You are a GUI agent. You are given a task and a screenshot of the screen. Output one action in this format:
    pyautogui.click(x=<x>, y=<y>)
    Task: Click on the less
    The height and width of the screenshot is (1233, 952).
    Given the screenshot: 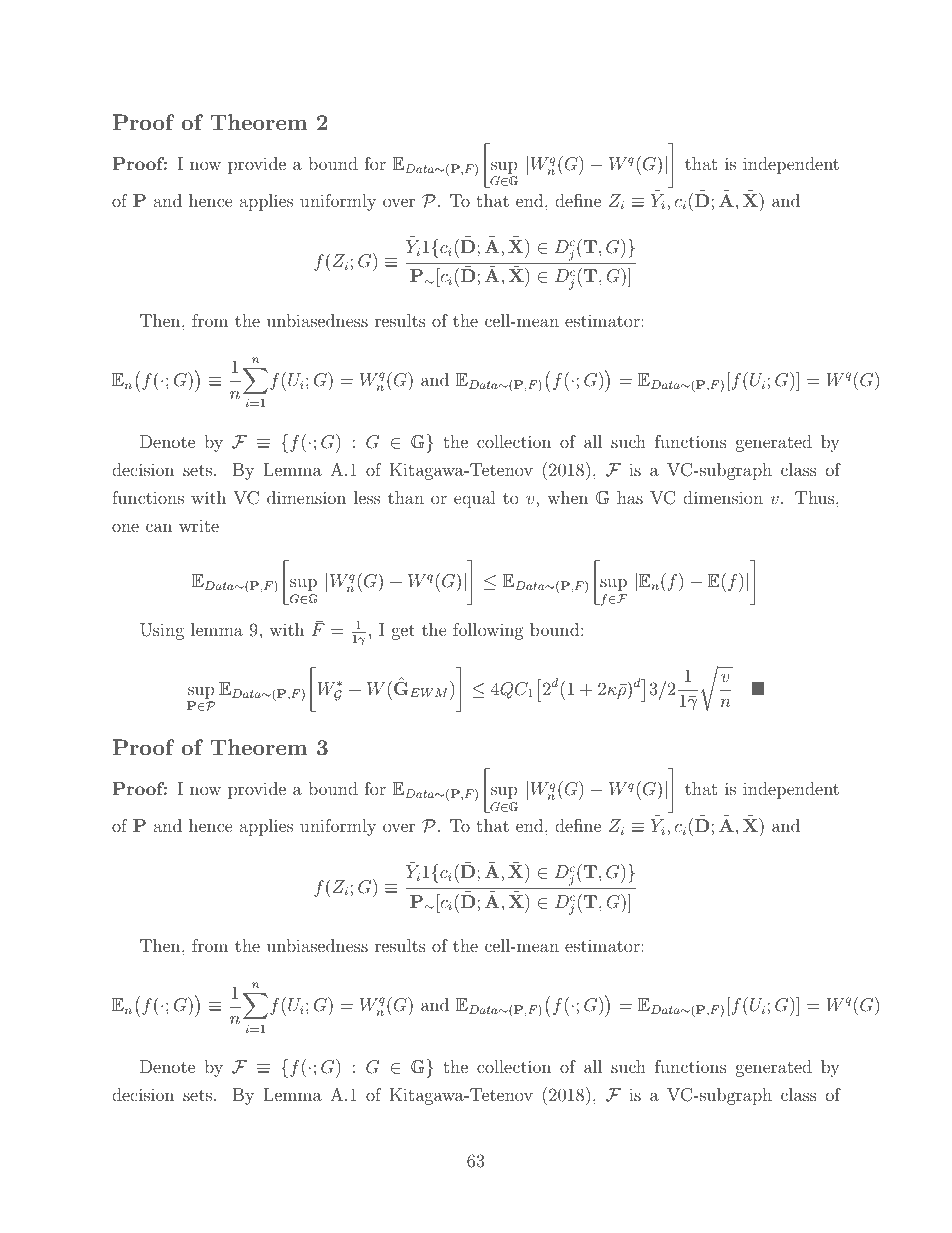 What is the action you would take?
    pyautogui.click(x=367, y=497)
